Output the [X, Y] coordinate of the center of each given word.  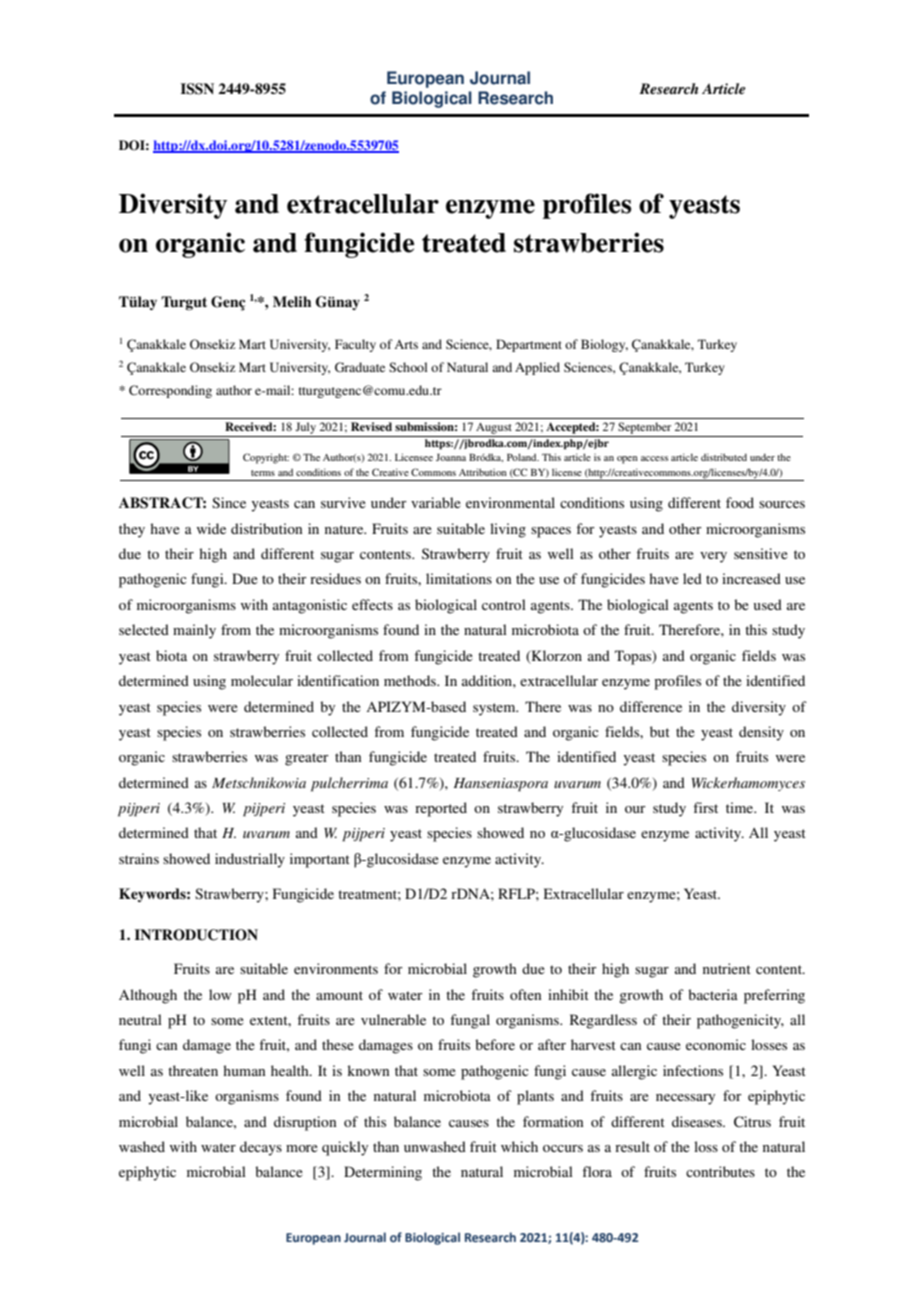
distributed [724, 457]
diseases [698, 1121]
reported [441, 809]
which [519, 1146]
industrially [250, 860]
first [705, 807]
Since [229, 502]
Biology [604, 345]
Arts [406, 344]
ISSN [197, 89]
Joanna [451, 457]
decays [261, 1148]
